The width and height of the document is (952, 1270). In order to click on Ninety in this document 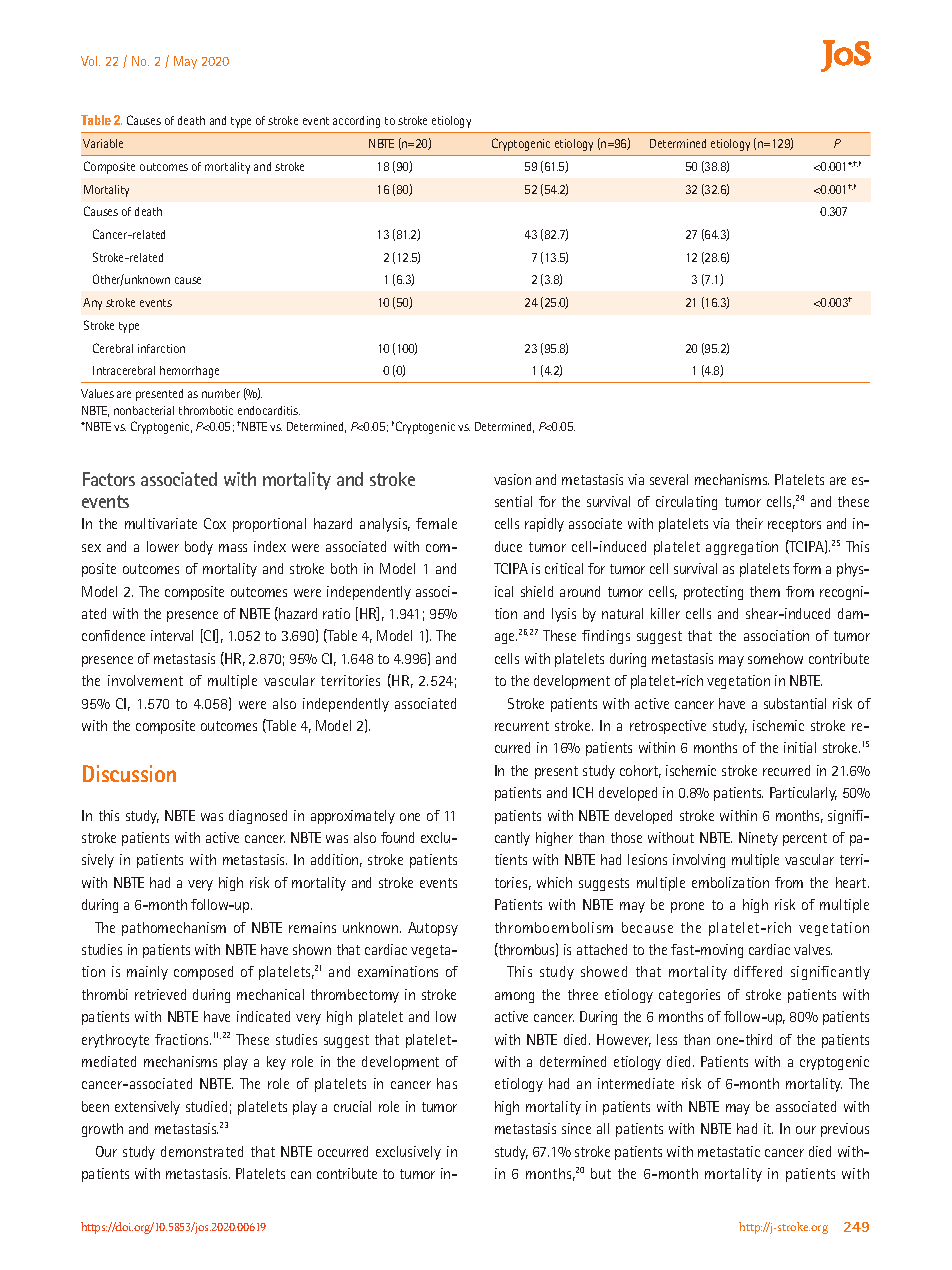, I will do `click(758, 839)`.
